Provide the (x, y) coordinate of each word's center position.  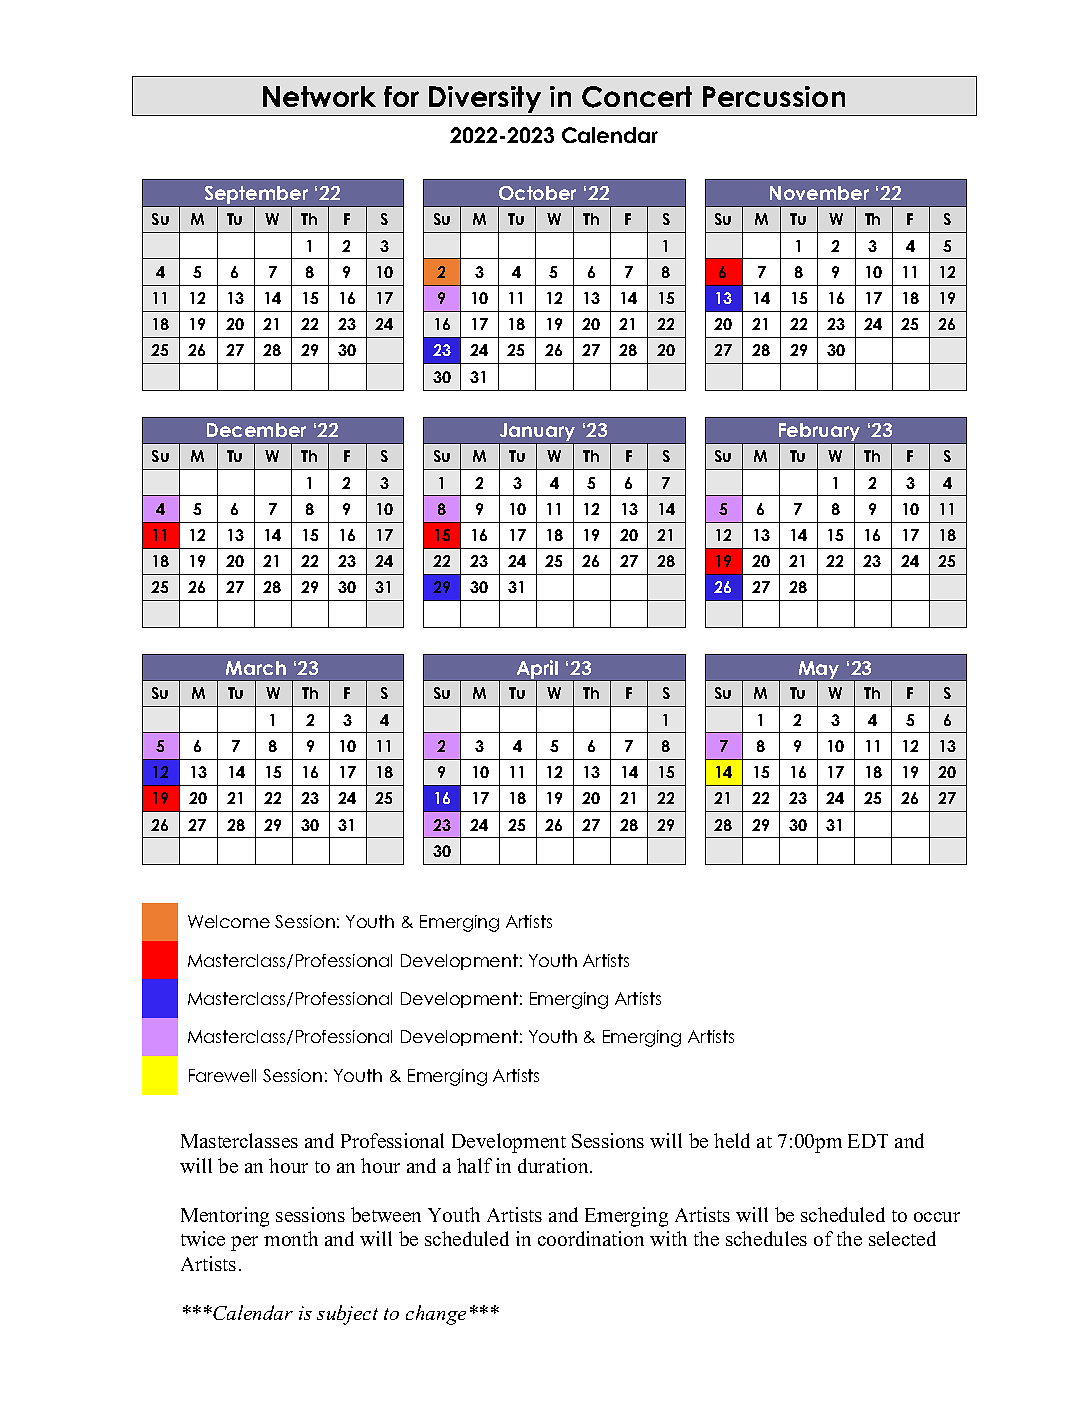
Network (319, 96)
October (537, 193)
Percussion (774, 96)
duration (554, 1165)
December (256, 430)
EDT (868, 1141)
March (256, 668)
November (819, 193)
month (291, 1238)
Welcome (229, 921)
